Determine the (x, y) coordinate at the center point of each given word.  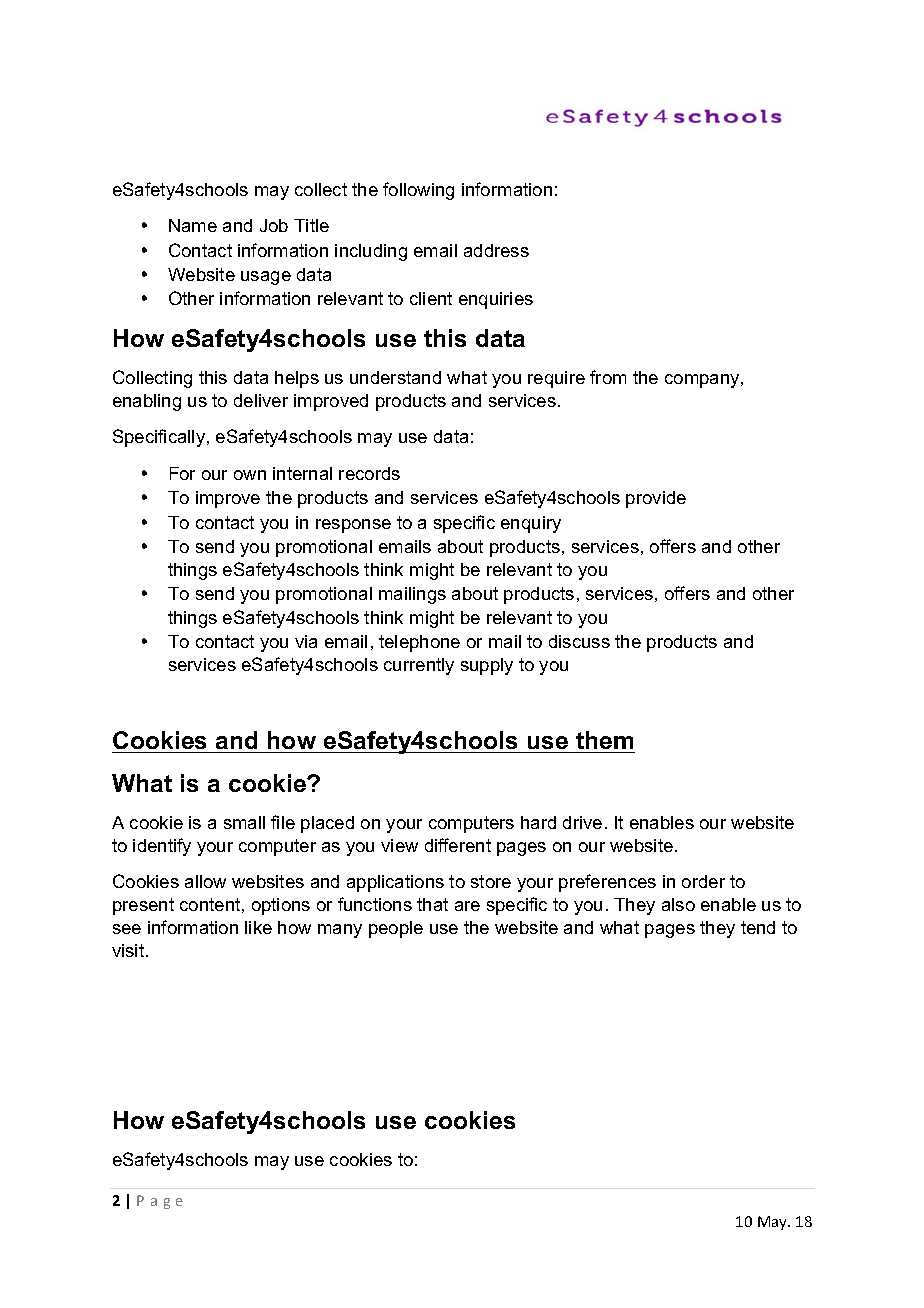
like (258, 927)
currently (419, 666)
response (353, 526)
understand (395, 377)
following (418, 191)
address (496, 250)
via (306, 641)
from (608, 377)
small (244, 822)
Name (193, 225)
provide (656, 499)
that (432, 904)
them (604, 740)
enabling (147, 402)
